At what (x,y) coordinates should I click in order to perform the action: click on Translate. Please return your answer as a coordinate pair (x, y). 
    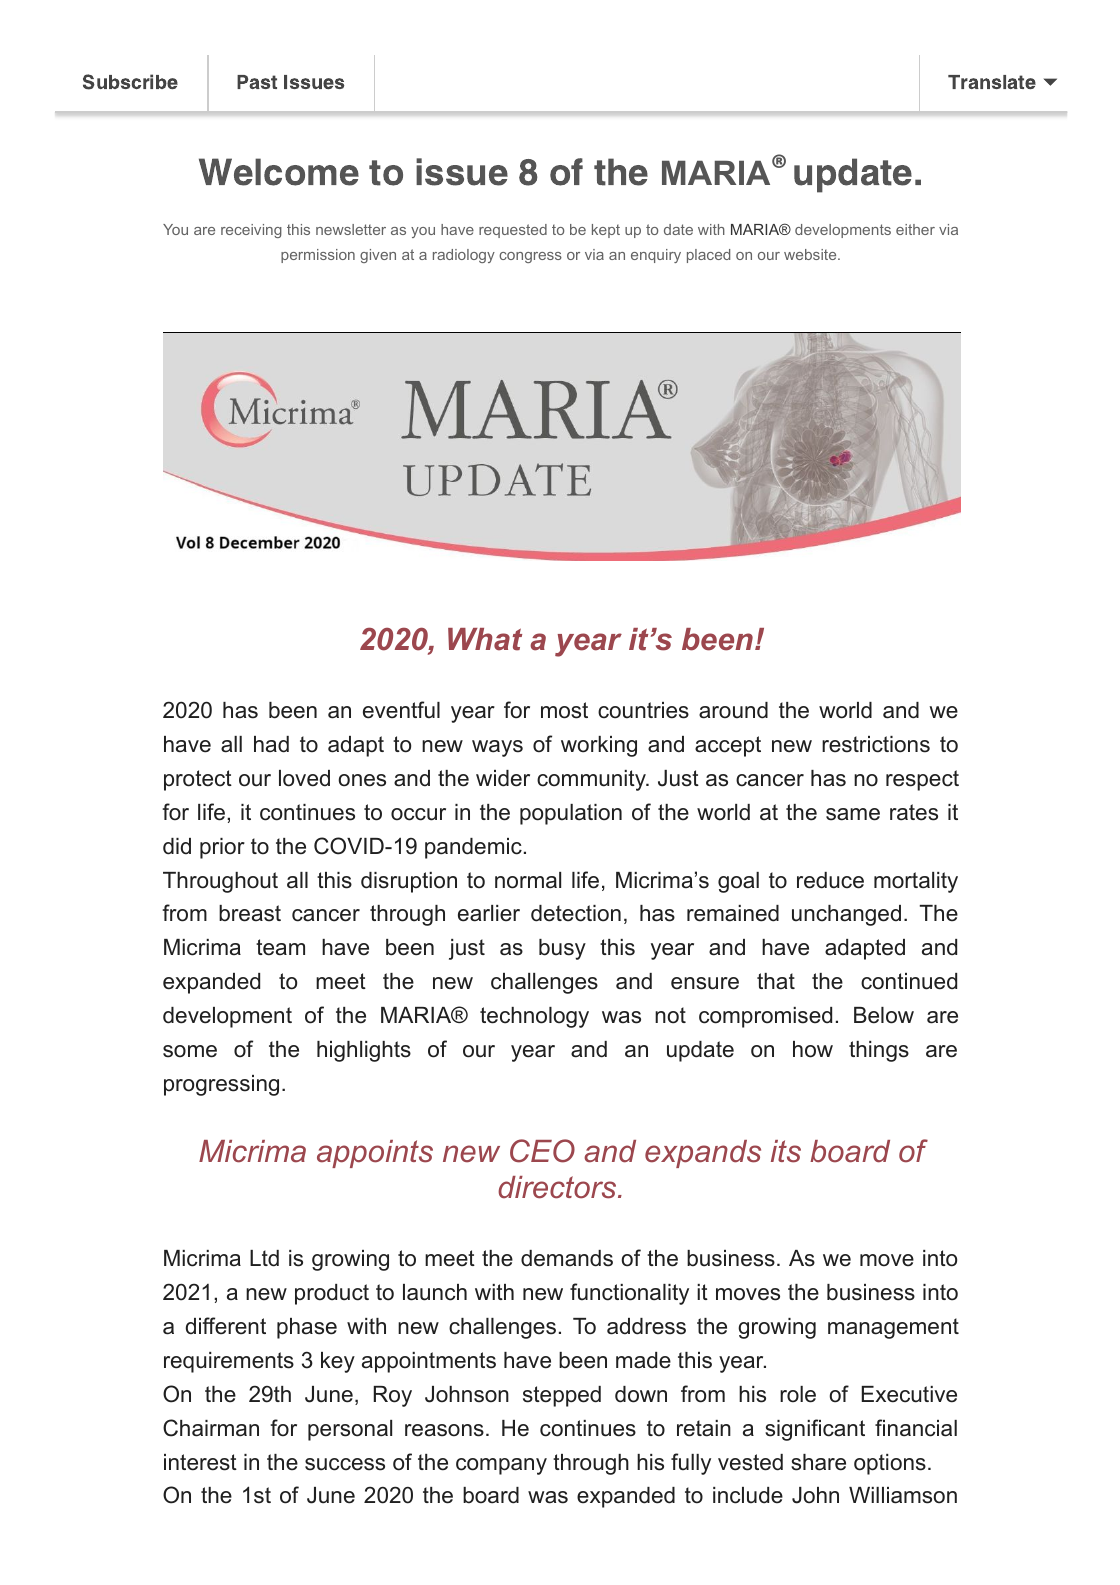
    Looking at the image, I should click on (992, 82).
